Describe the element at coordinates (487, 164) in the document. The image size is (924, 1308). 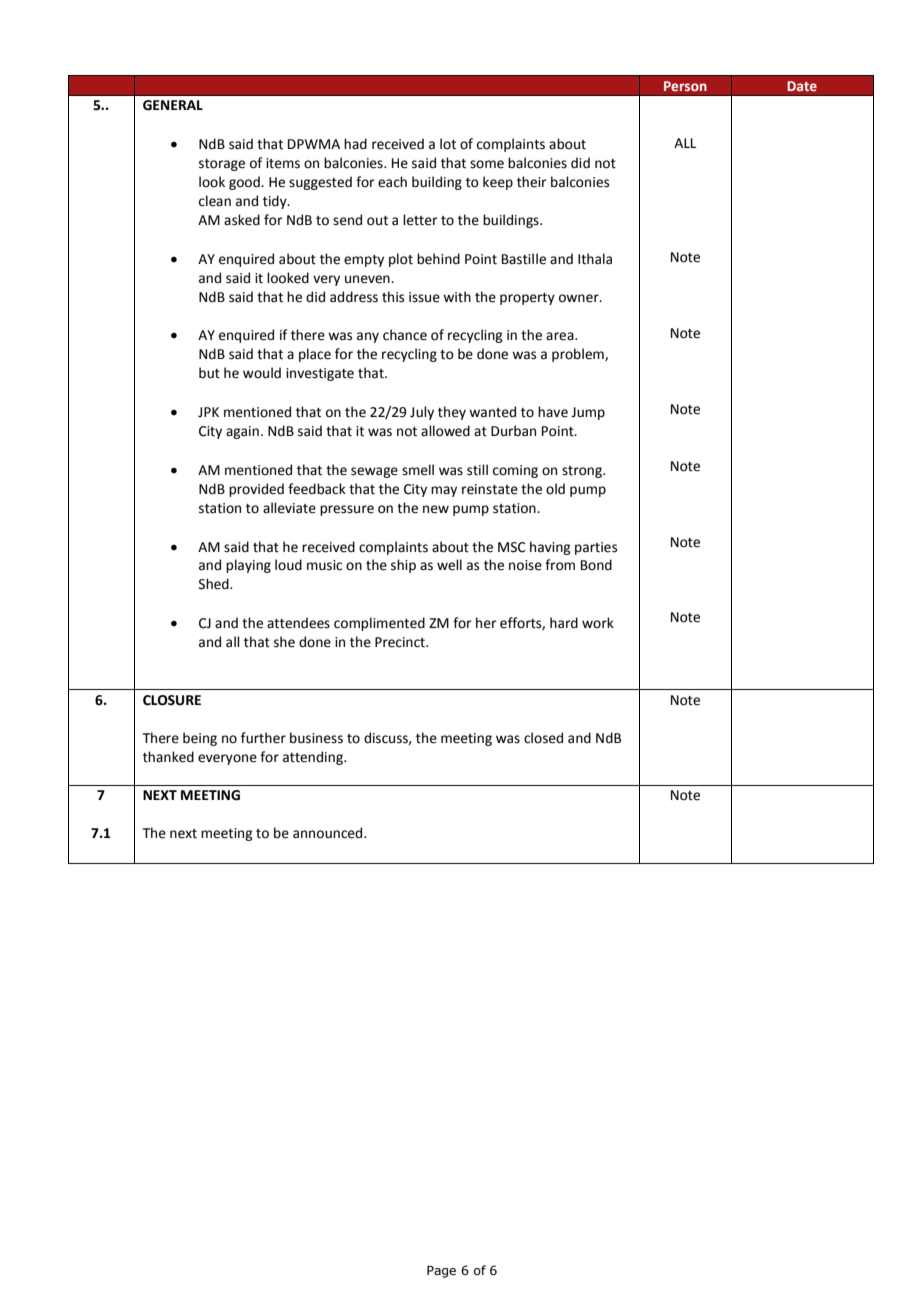
I see `some` at that location.
